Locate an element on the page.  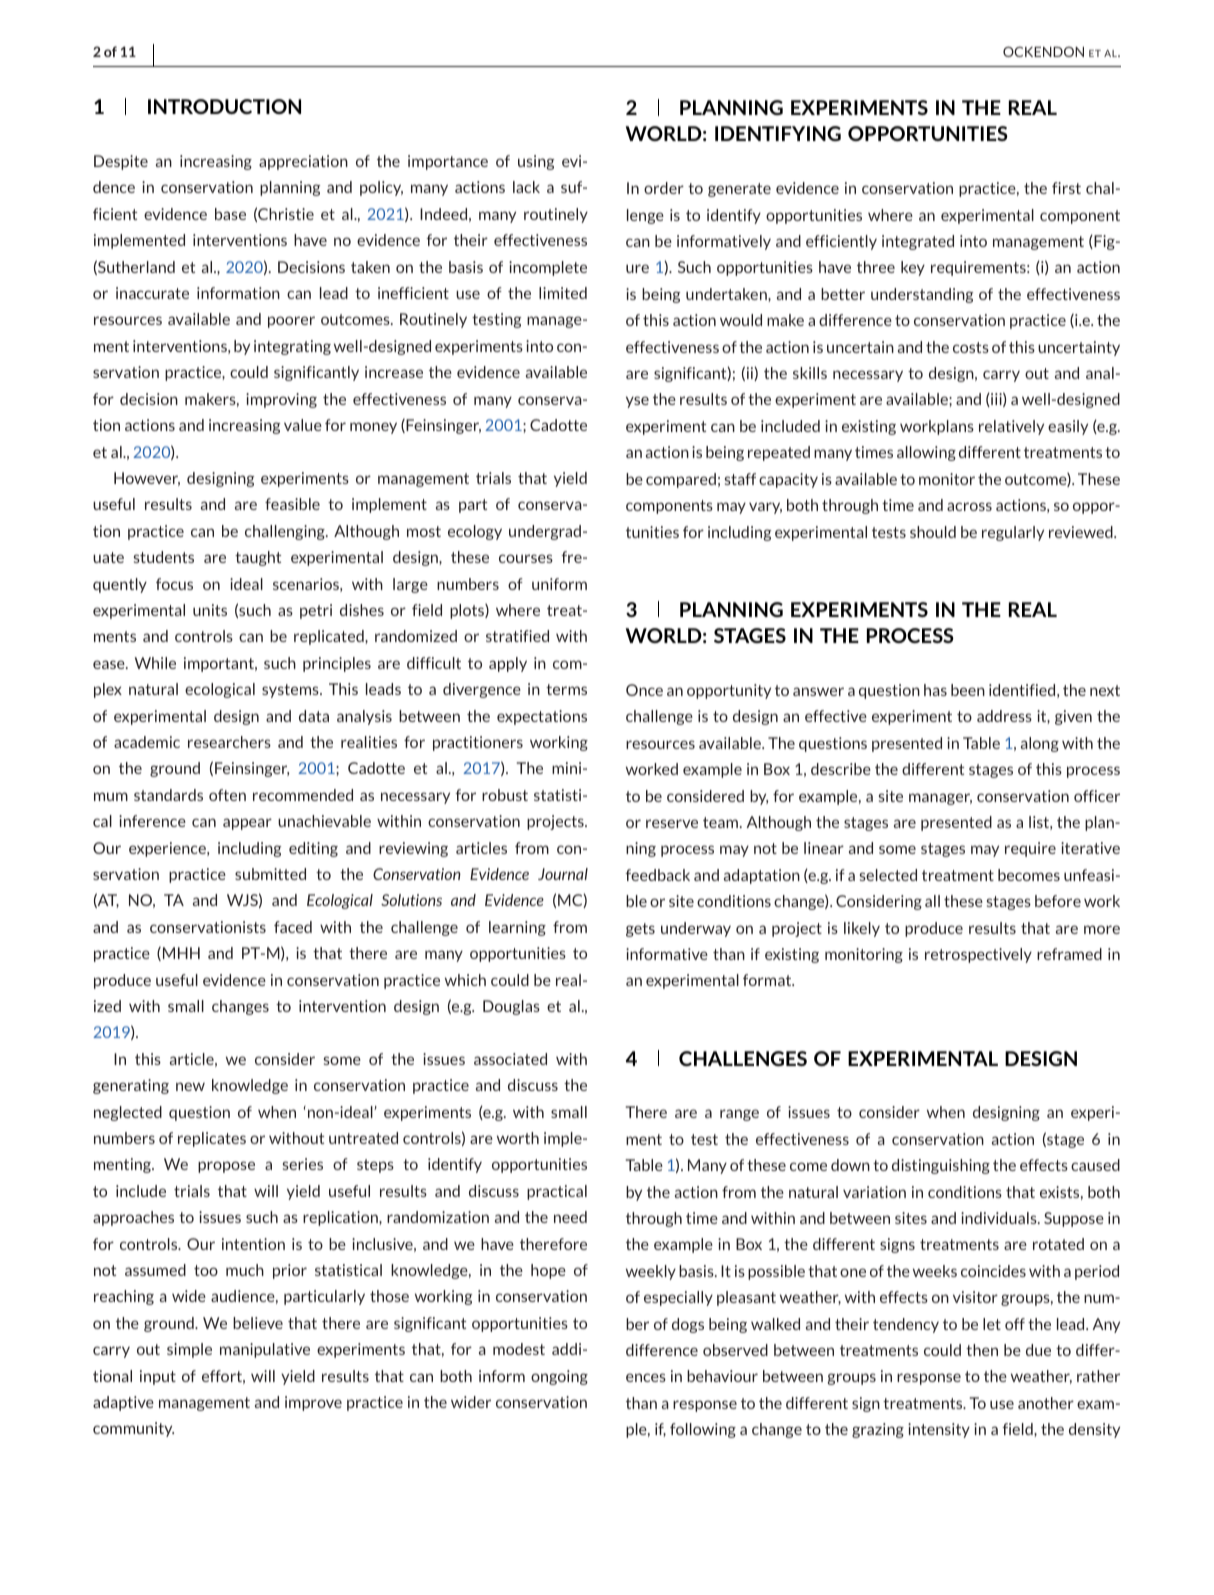
regularly is located at coordinates (1013, 533).
